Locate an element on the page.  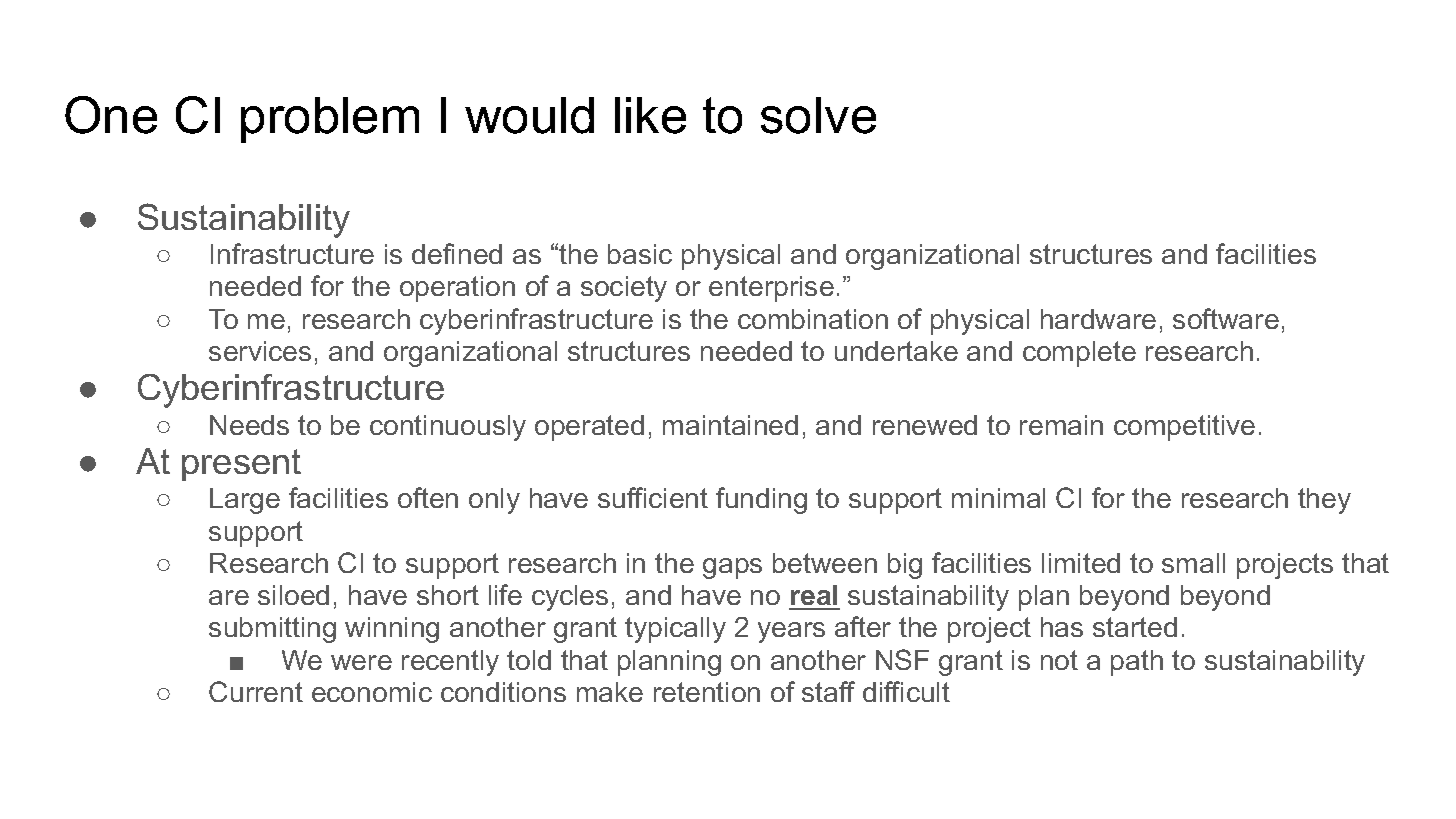
Current is located at coordinates (256, 691).
